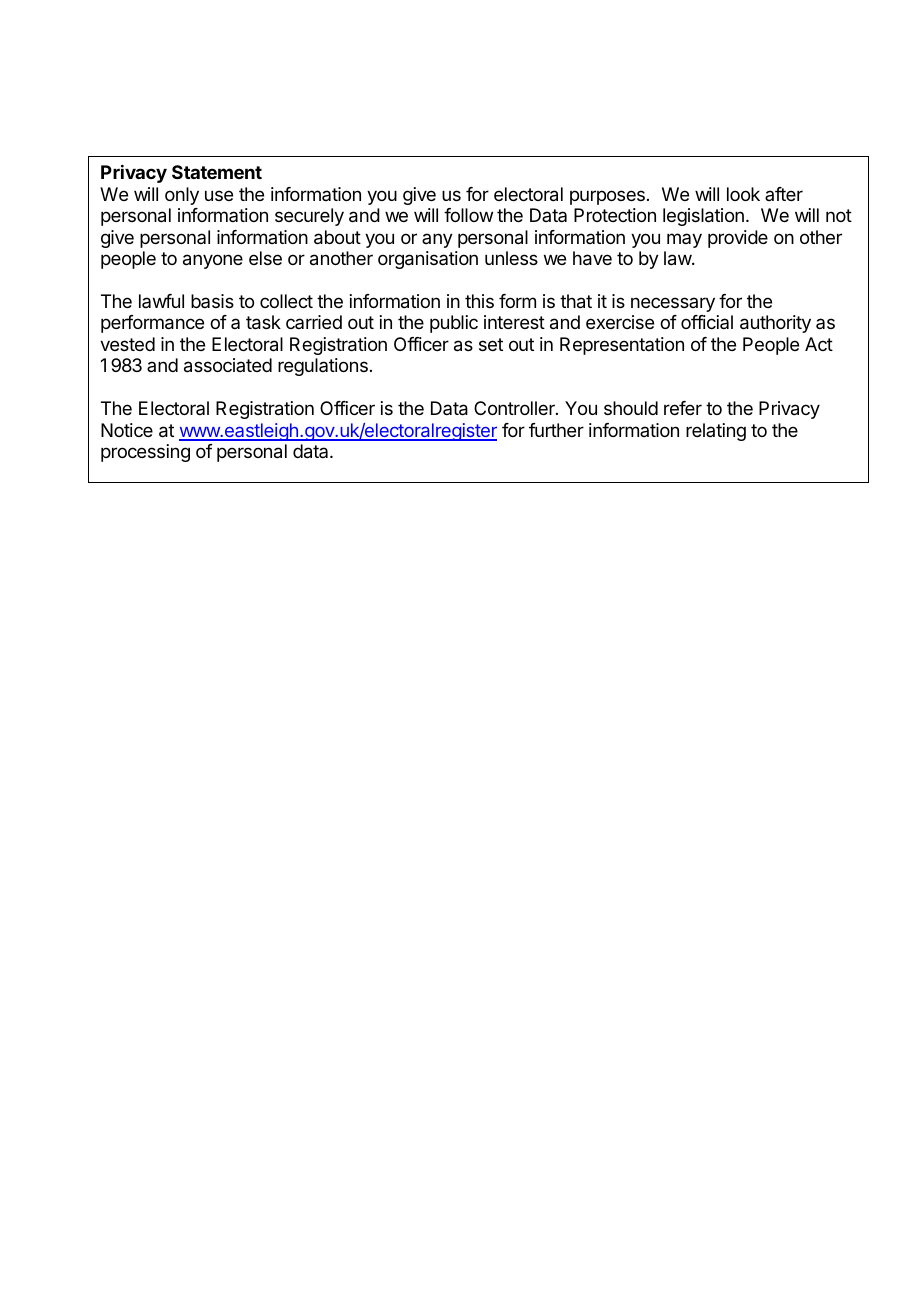  What do you see at coordinates (217, 172) in the document?
I see `Statement` at bounding box center [217, 172].
